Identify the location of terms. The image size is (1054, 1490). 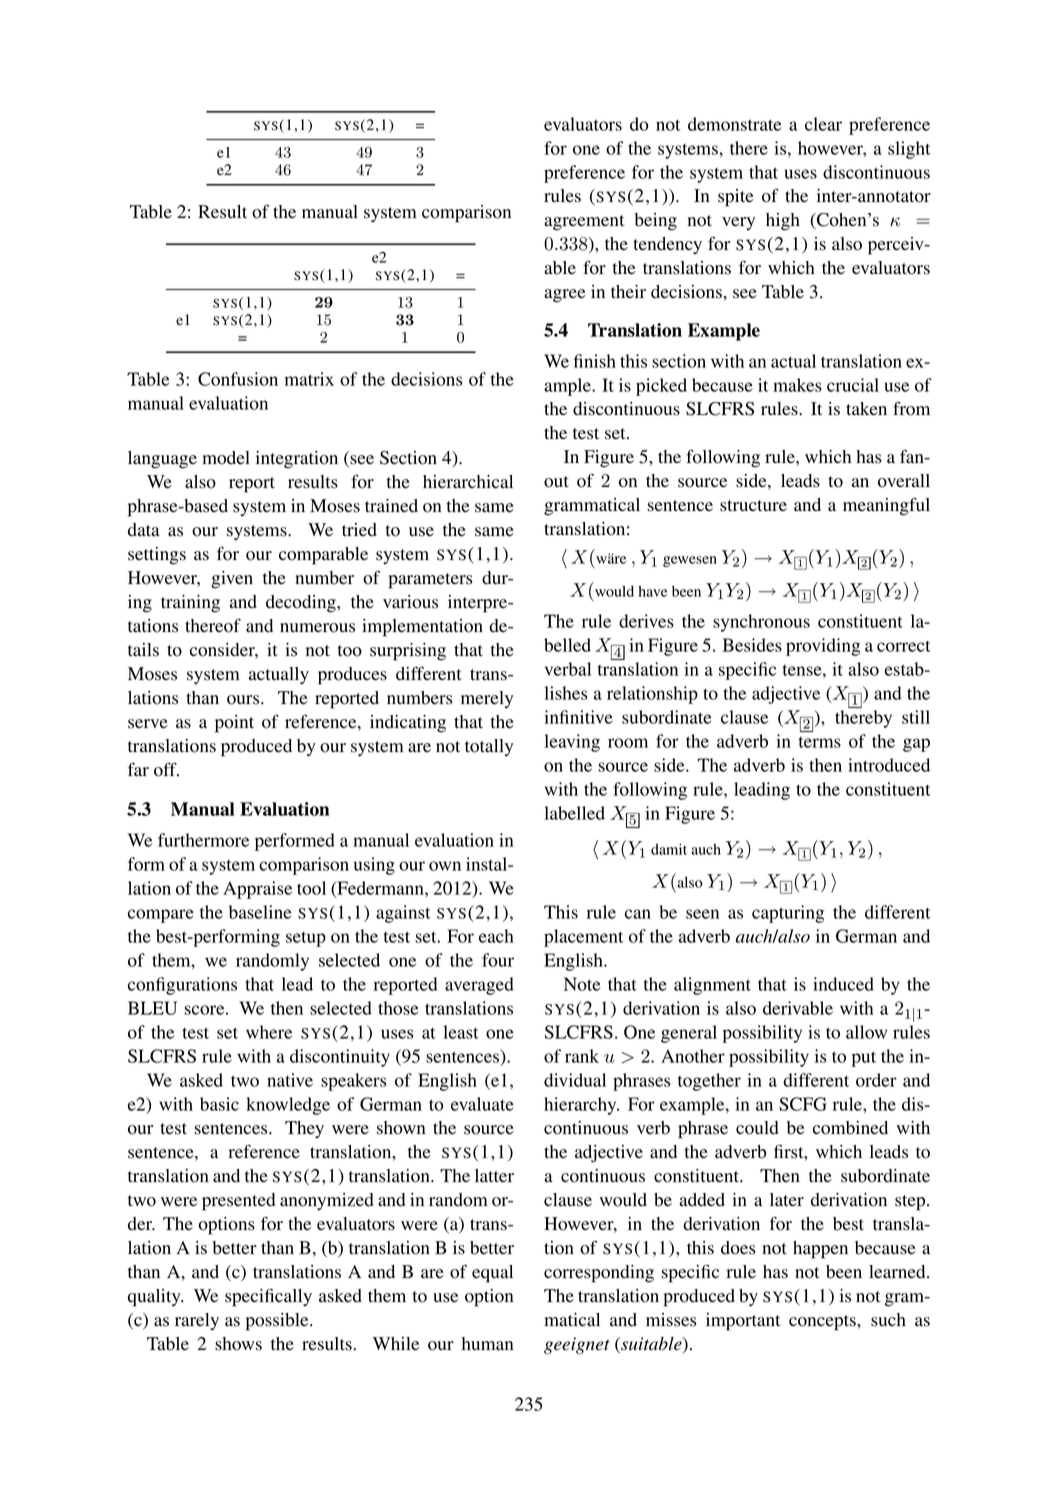
(820, 742).
